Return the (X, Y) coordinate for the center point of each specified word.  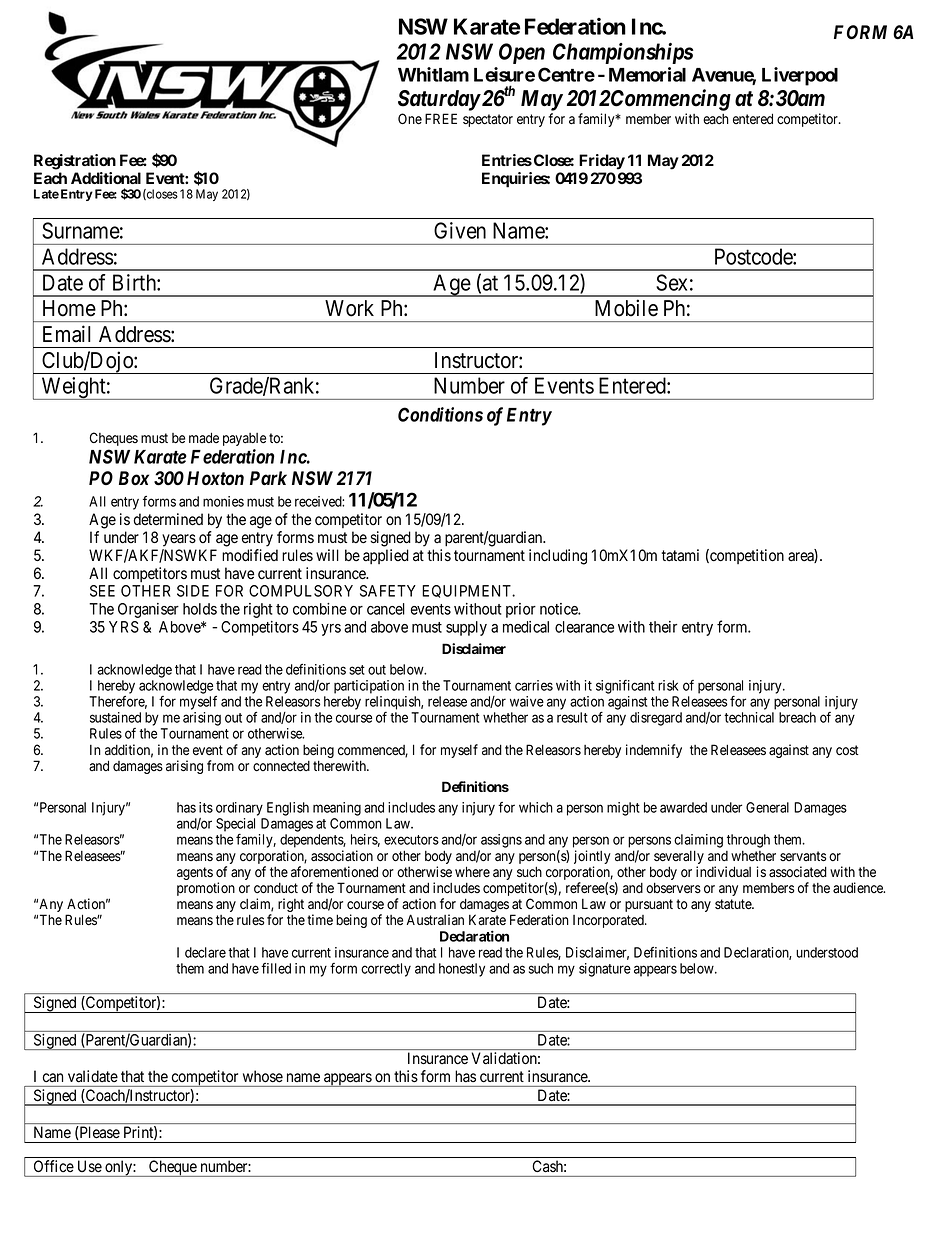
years (179, 540)
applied (386, 556)
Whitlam (433, 74)
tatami (680, 555)
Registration (75, 162)
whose (263, 1076)
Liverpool (800, 76)
